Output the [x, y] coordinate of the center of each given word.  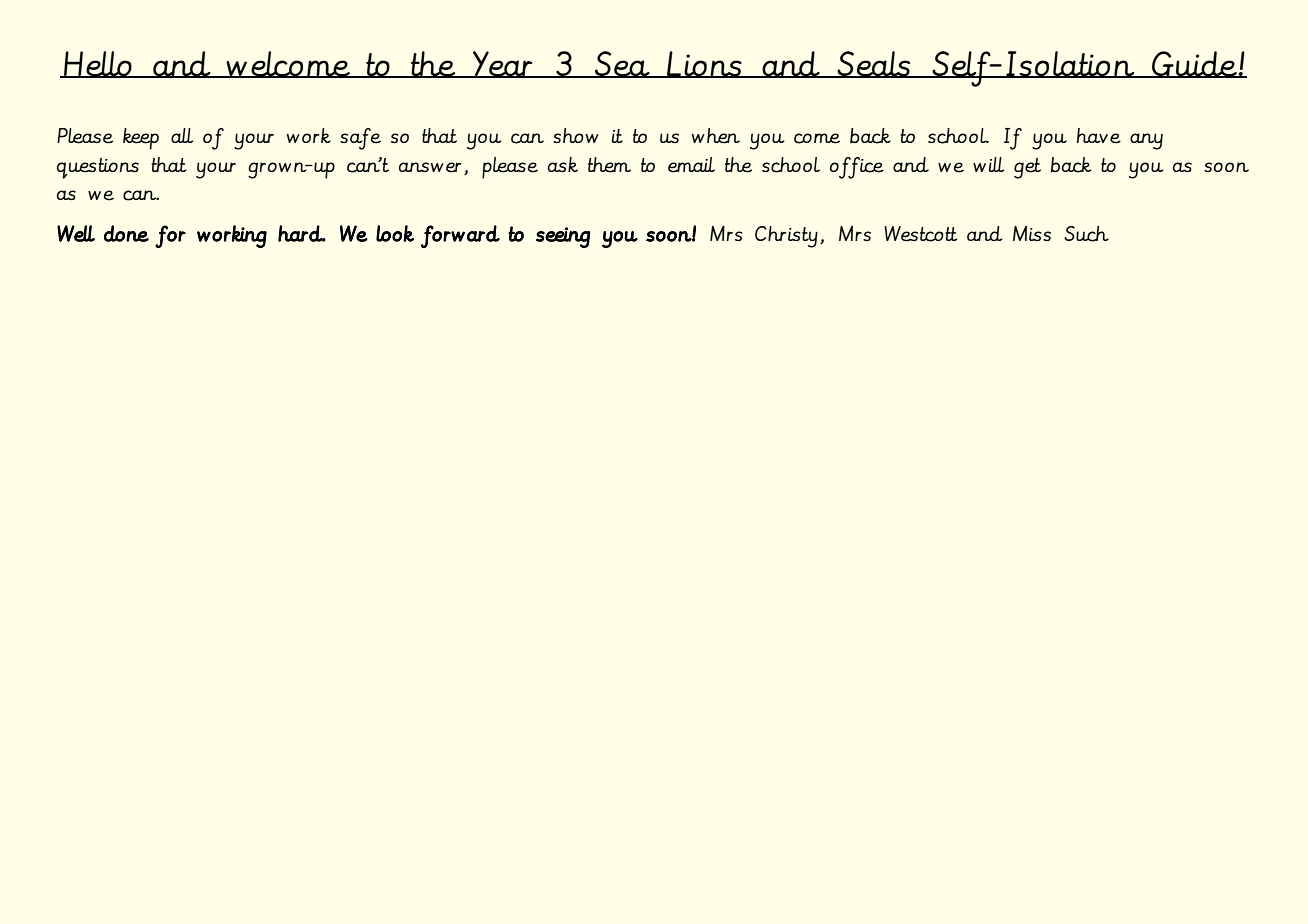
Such [1086, 234]
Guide [1194, 64]
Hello [98, 64]
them [609, 165]
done [126, 233]
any [1146, 141]
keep [141, 139]
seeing [563, 237]
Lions [704, 64]
